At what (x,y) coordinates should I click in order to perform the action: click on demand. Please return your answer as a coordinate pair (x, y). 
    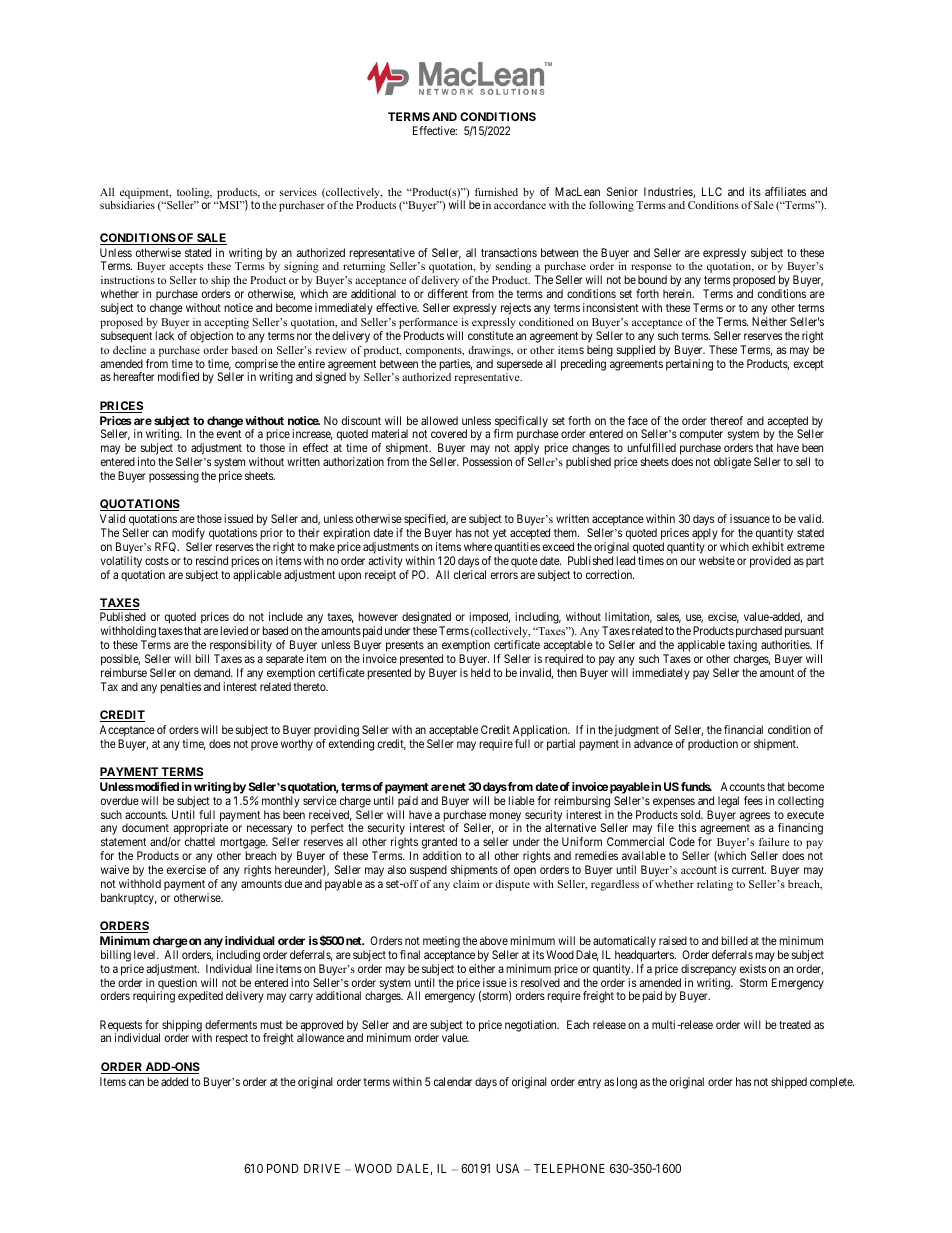
    Looking at the image, I should click on (213, 672).
